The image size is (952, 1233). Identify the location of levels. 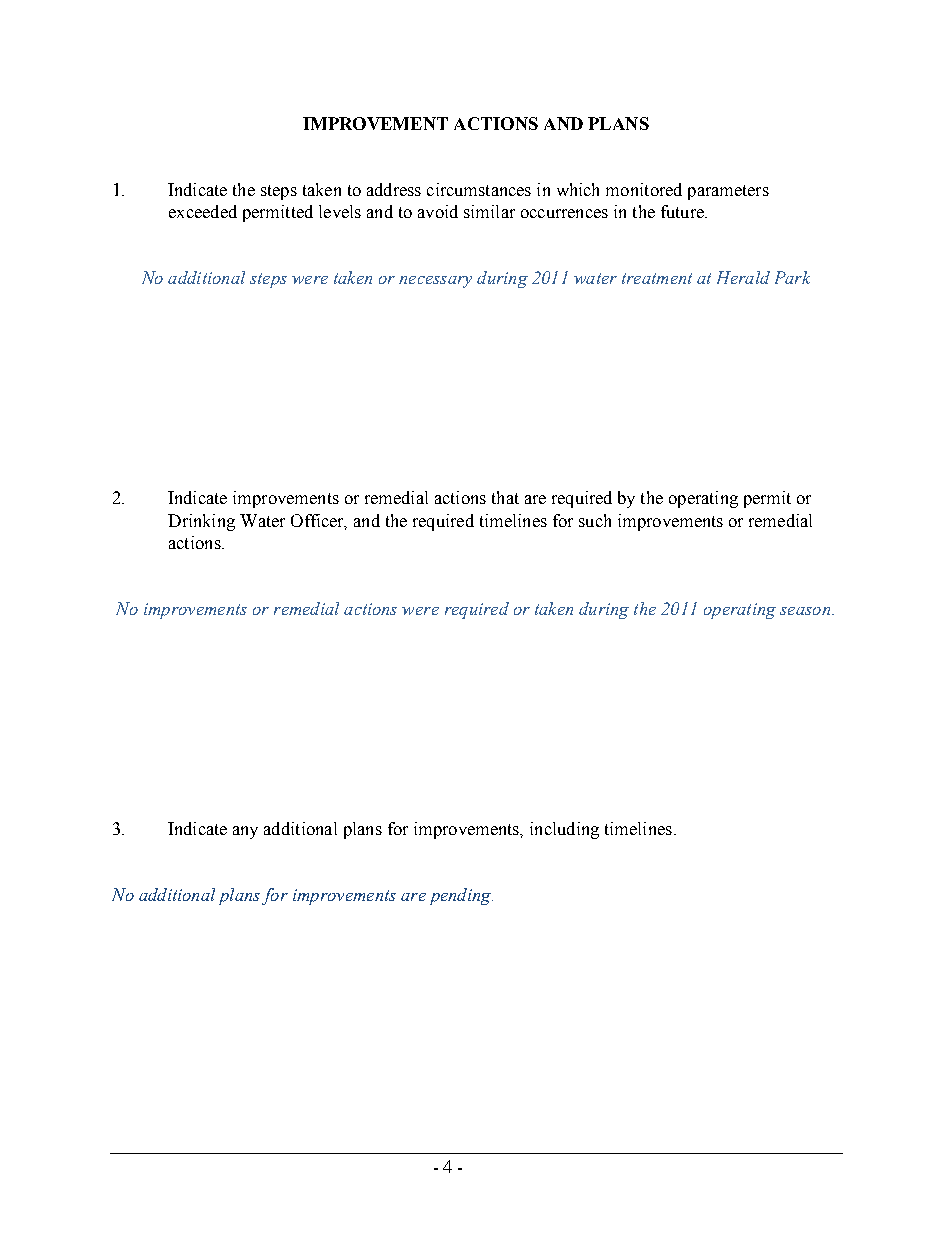
(340, 211).
